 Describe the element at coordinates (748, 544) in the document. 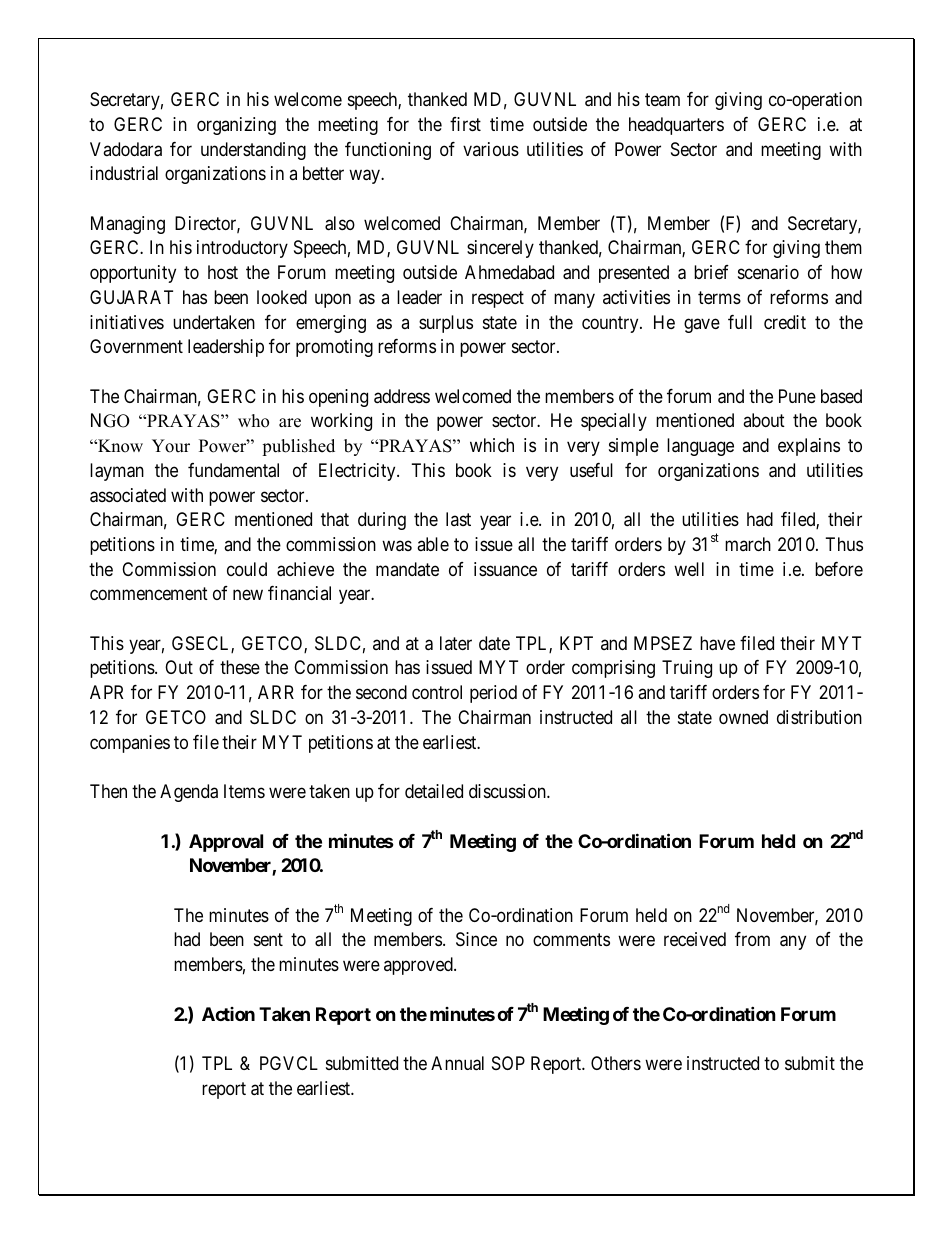

I see `march` at that location.
